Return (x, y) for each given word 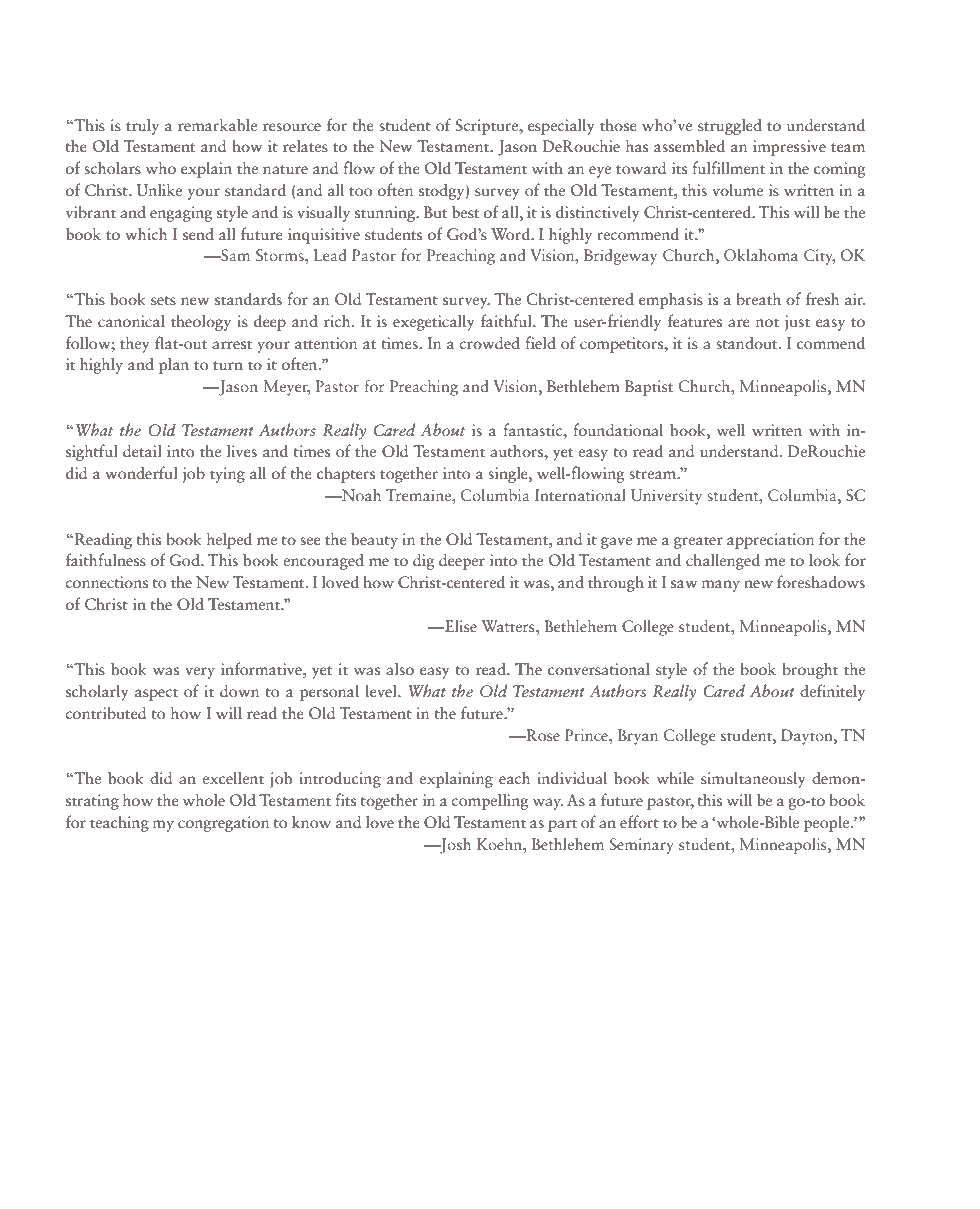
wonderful (141, 473)
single (509, 475)
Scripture (488, 127)
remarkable (217, 125)
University (666, 497)
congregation (223, 824)
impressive (789, 148)
